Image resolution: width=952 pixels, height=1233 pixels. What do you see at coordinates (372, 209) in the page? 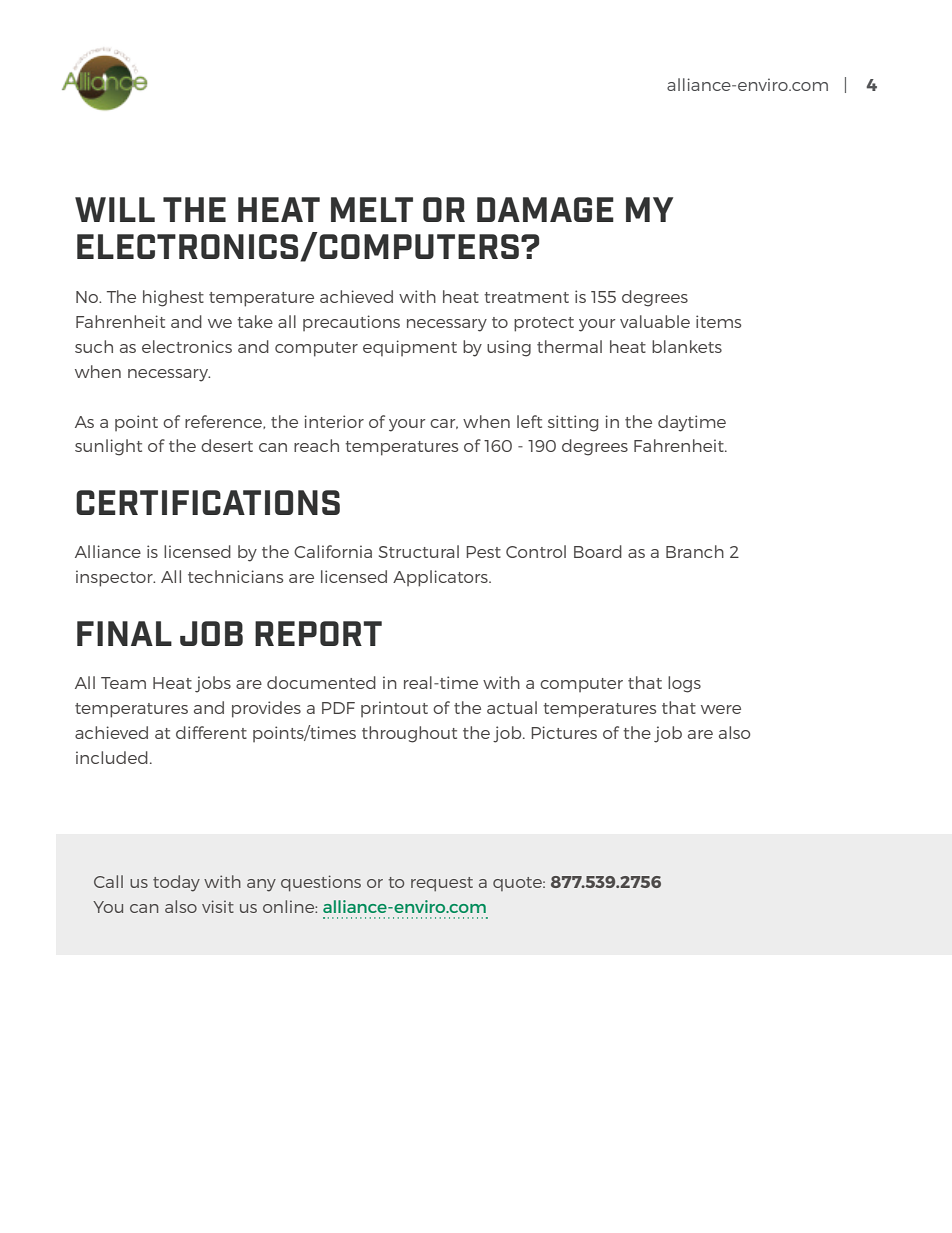
I see `MELT` at bounding box center [372, 209].
